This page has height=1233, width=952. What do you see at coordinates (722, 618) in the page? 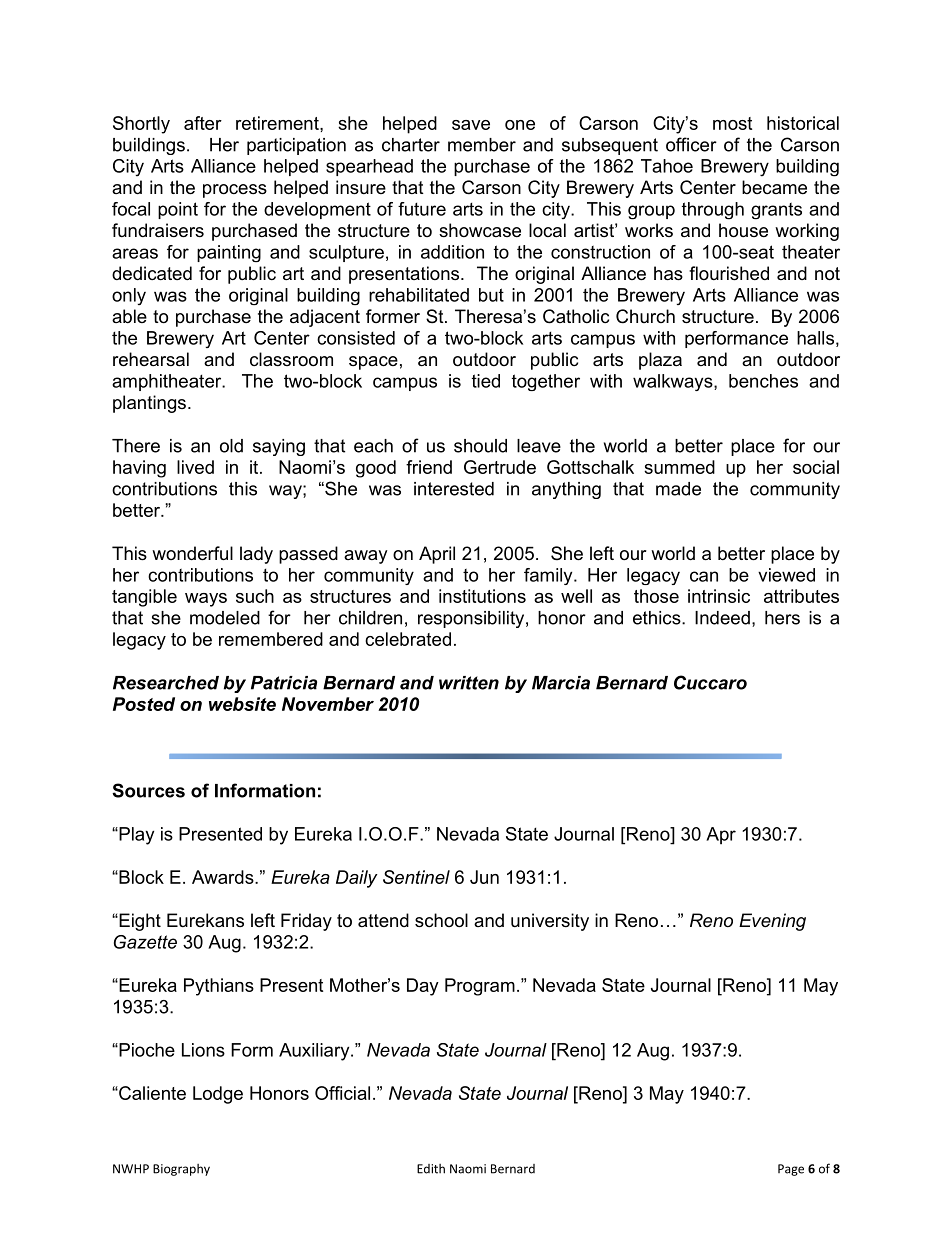
I see `Indeed` at bounding box center [722, 618].
